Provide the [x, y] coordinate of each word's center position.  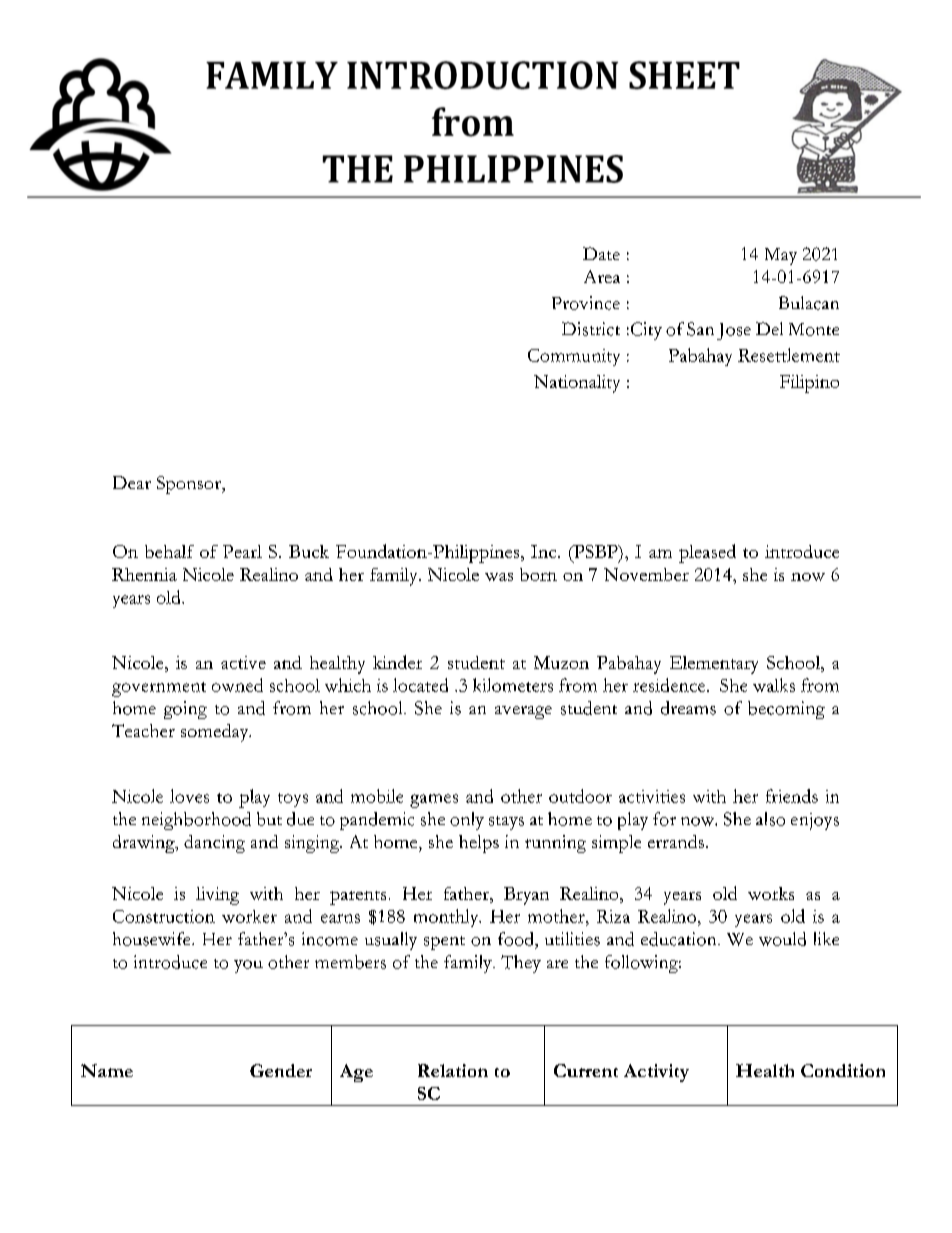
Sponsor [190, 485]
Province [586, 303]
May [781, 256]
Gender [281, 1070]
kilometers [513, 685]
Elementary [714, 665]
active [243, 662]
